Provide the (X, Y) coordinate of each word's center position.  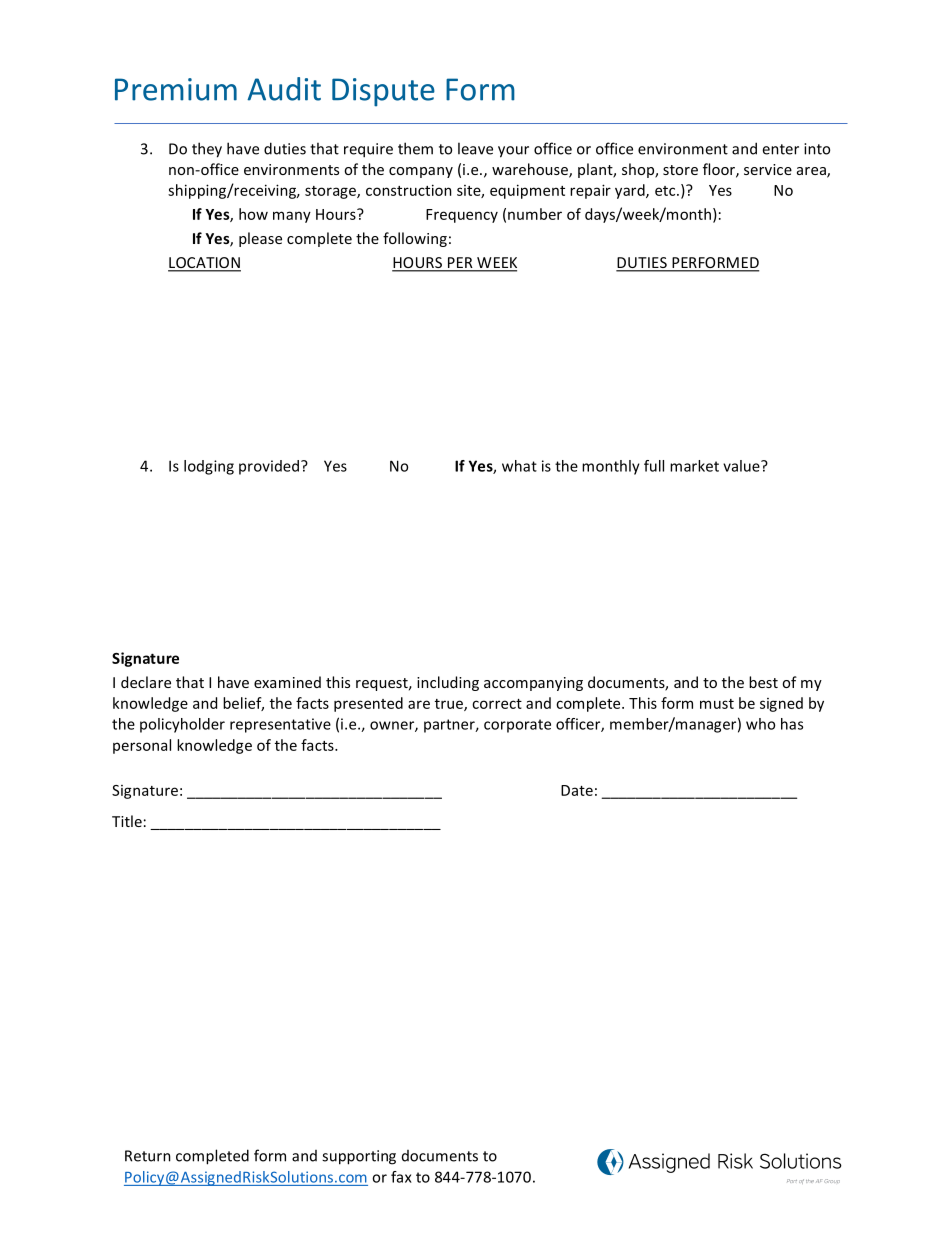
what (519, 466)
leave (475, 148)
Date (577, 790)
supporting (359, 1157)
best (763, 682)
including (448, 683)
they (207, 150)
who (760, 724)
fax (401, 1177)
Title (127, 821)
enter (780, 149)
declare (146, 682)
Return (148, 1156)
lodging (209, 467)
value (742, 466)
